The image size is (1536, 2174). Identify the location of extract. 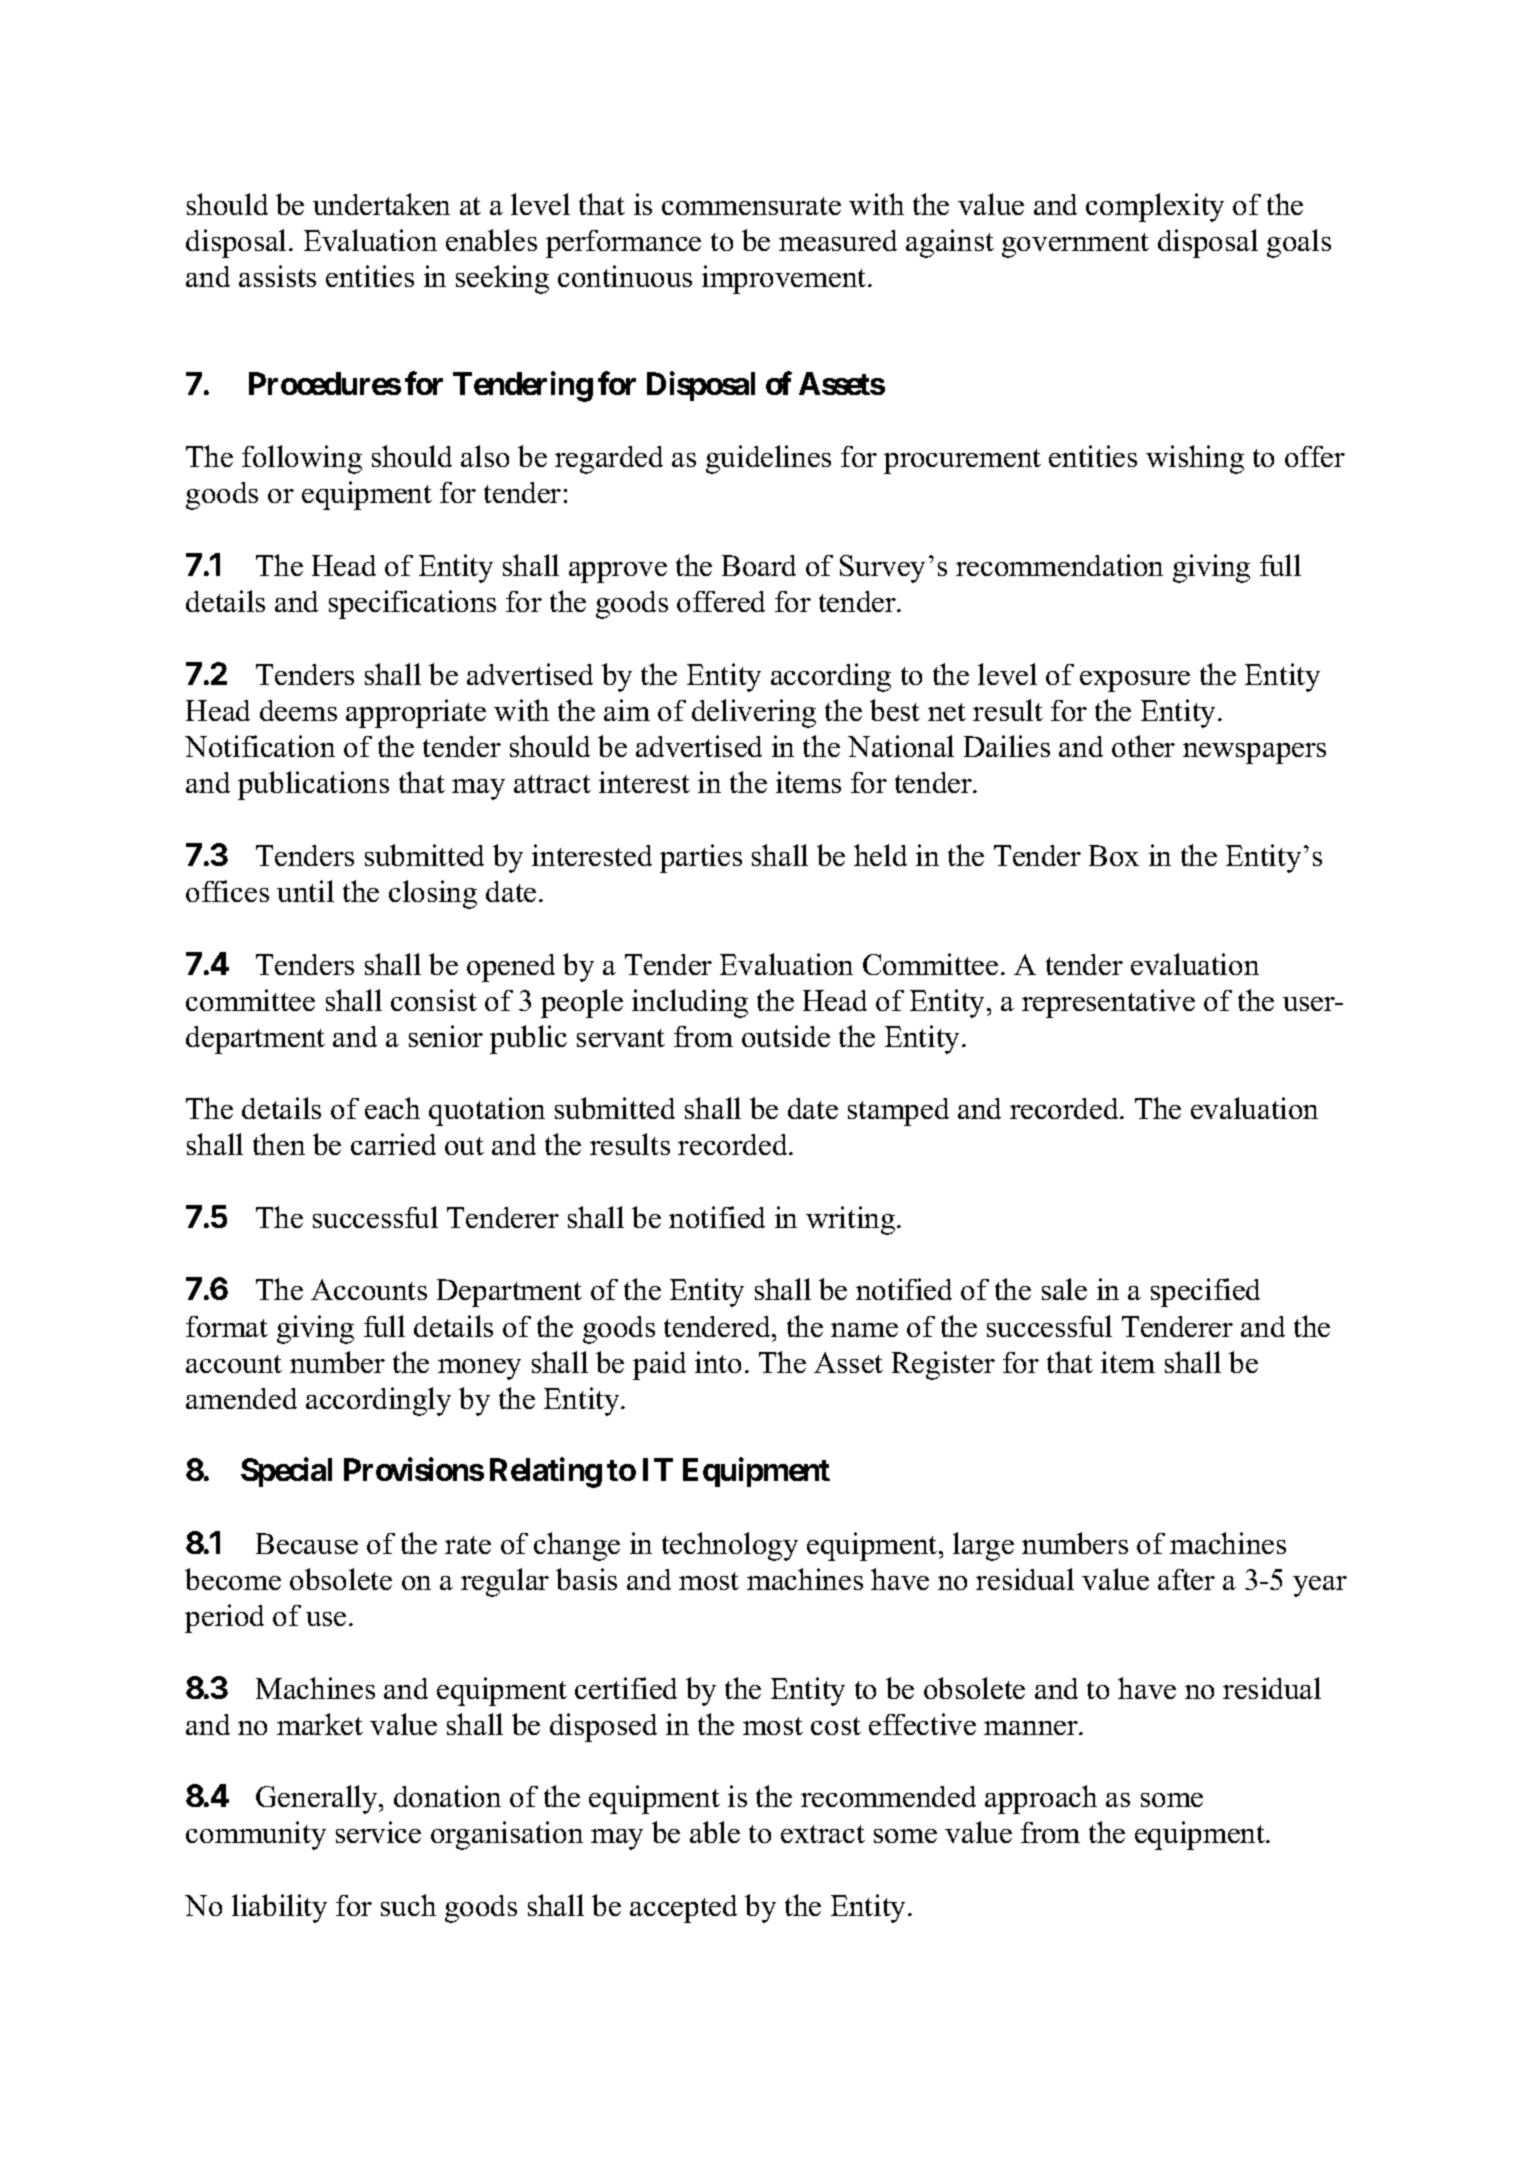
(823, 1834).
